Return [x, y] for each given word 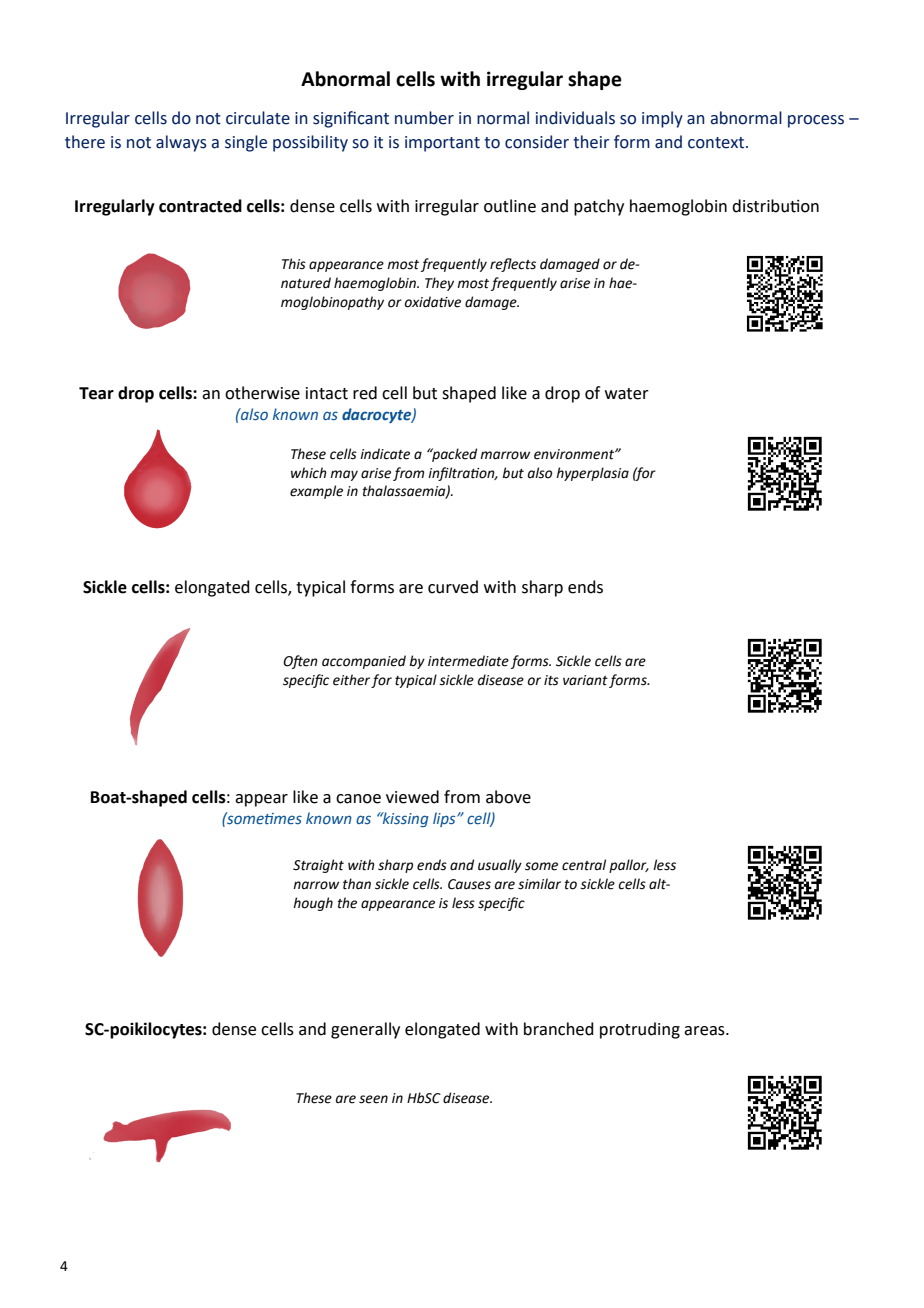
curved [453, 587]
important [442, 144]
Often [300, 662]
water [627, 394]
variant [585, 680]
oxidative [433, 302]
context [717, 143]
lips [445, 819]
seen [373, 1099]
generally [365, 1030]
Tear [96, 393]
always [181, 143]
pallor [629, 866]
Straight [318, 866]
